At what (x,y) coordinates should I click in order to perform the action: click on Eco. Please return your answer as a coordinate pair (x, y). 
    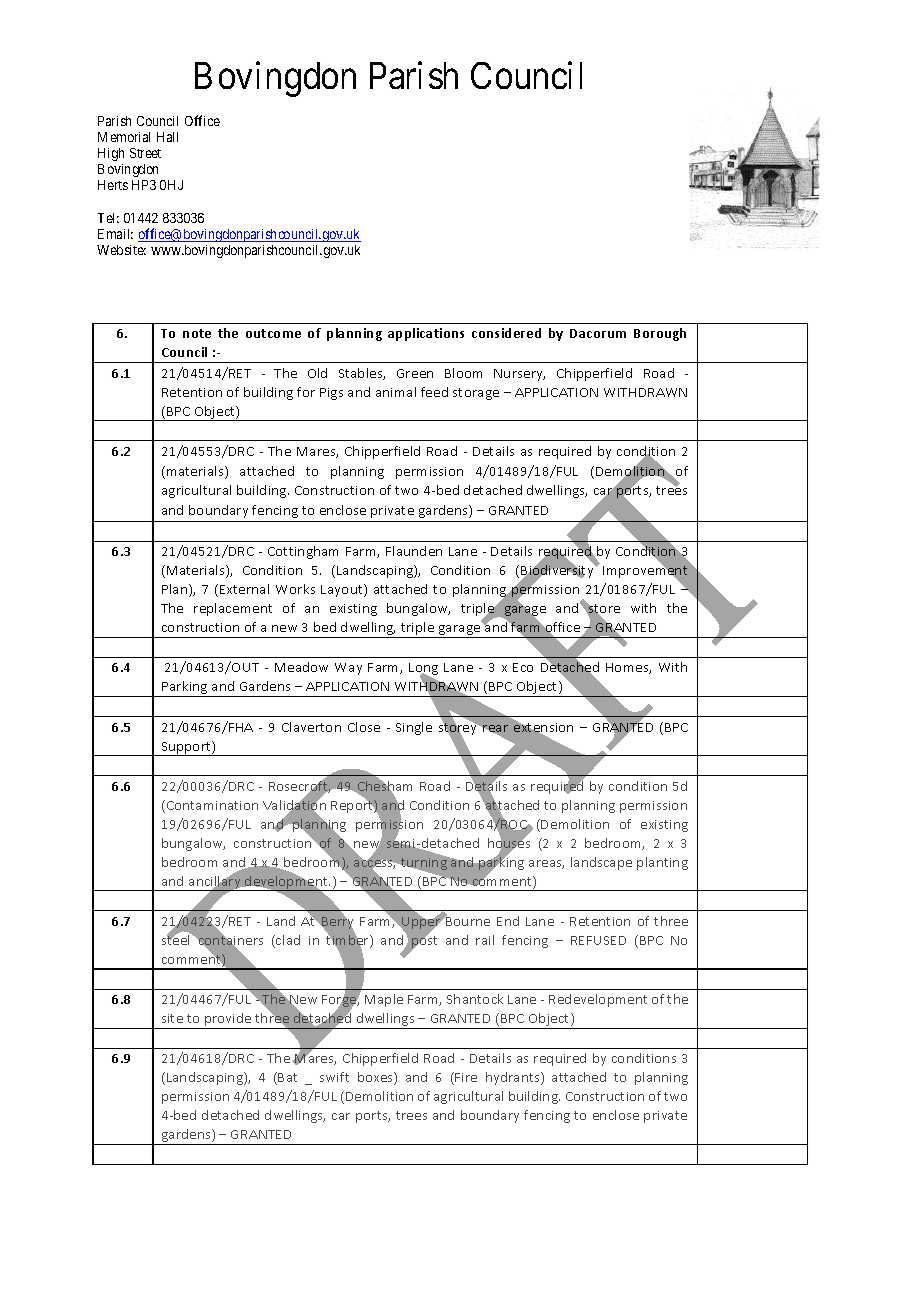
    Looking at the image, I should click on (523, 667).
